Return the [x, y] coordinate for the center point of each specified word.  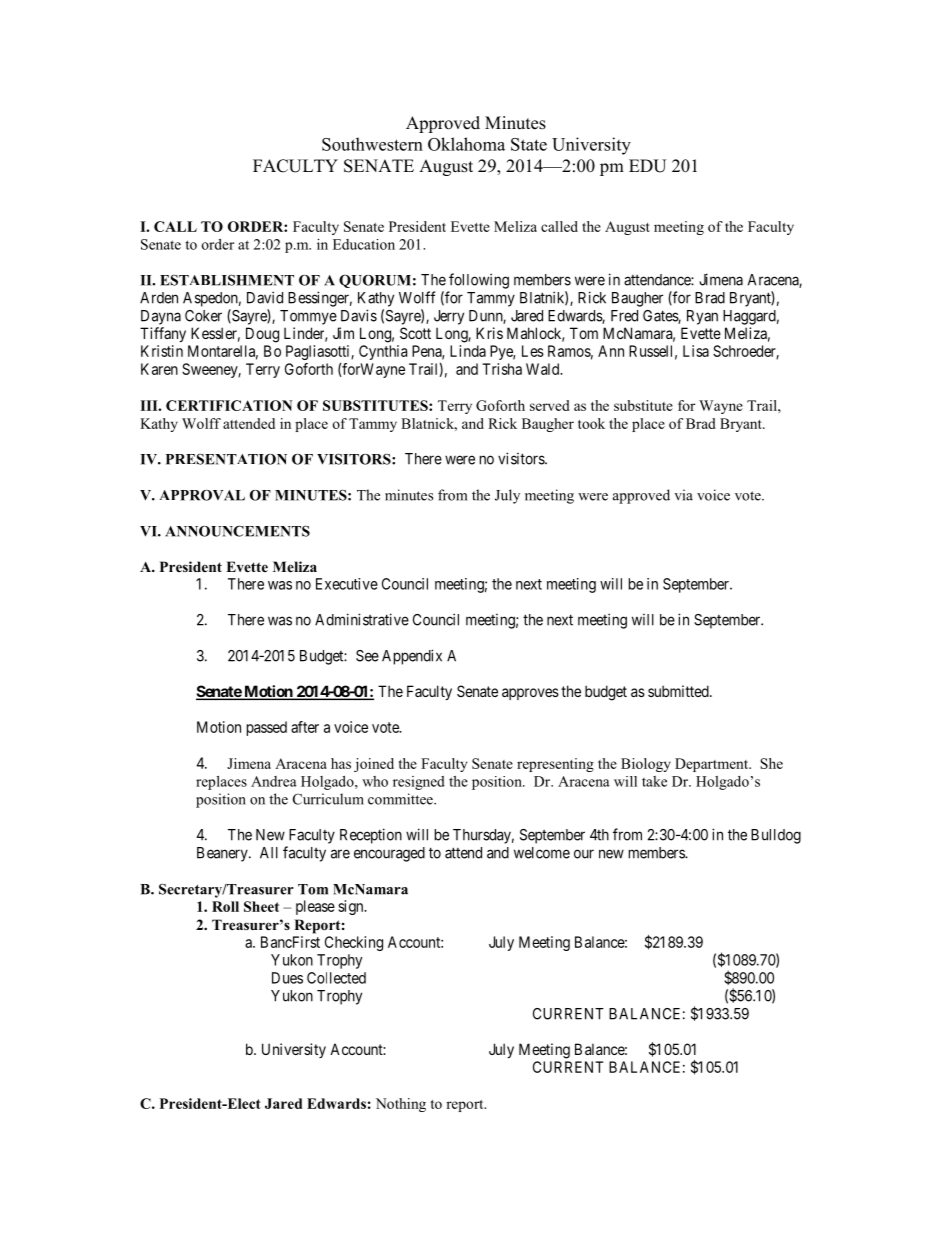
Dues [287, 978]
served [550, 405]
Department [713, 765]
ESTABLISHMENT [227, 280]
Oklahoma [466, 144]
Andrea [274, 781]
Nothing [401, 1105]
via [683, 495]
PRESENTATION [226, 459]
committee [401, 799]
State [529, 144]
